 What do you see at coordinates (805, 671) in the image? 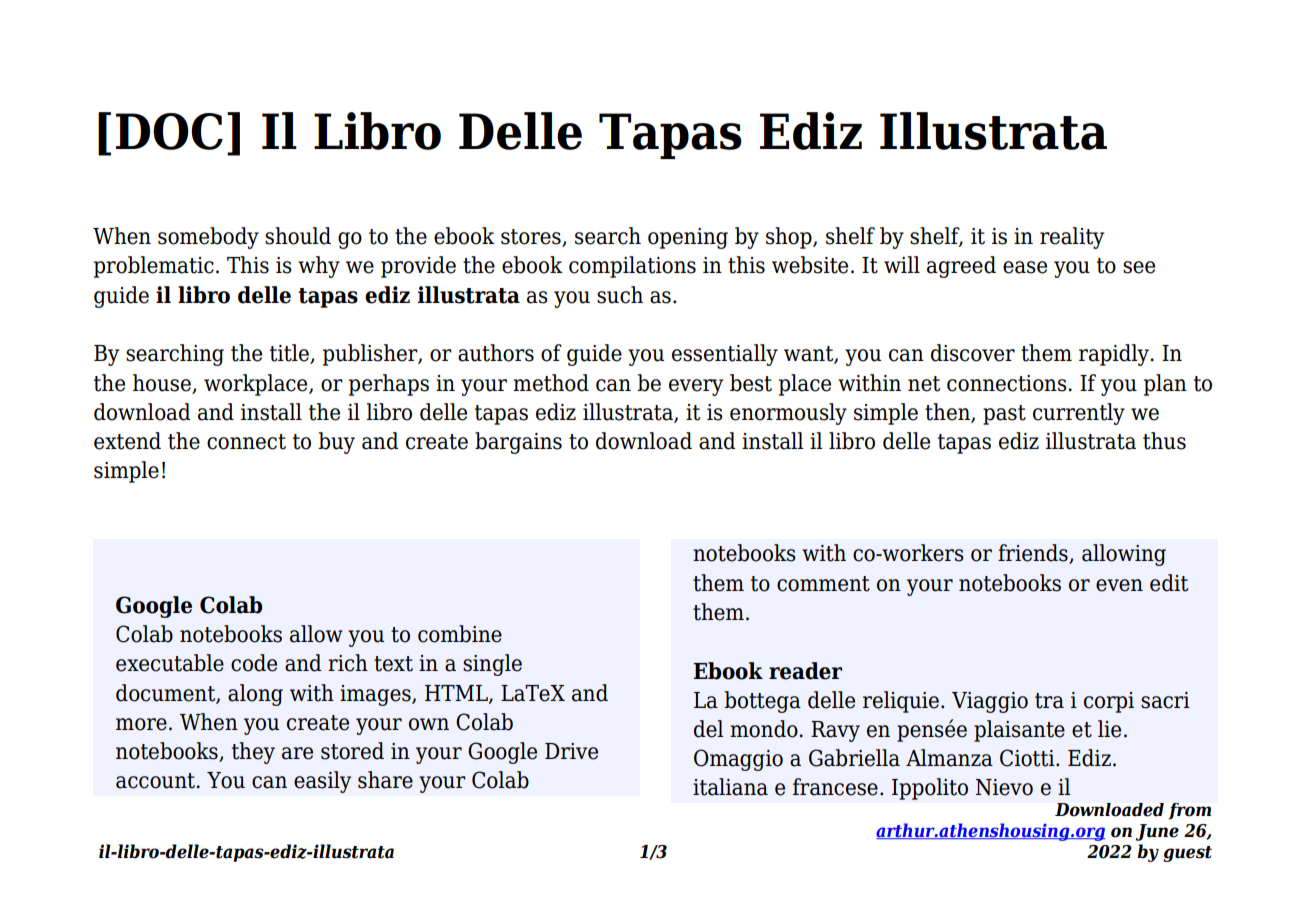
I see `reader` at bounding box center [805, 671].
